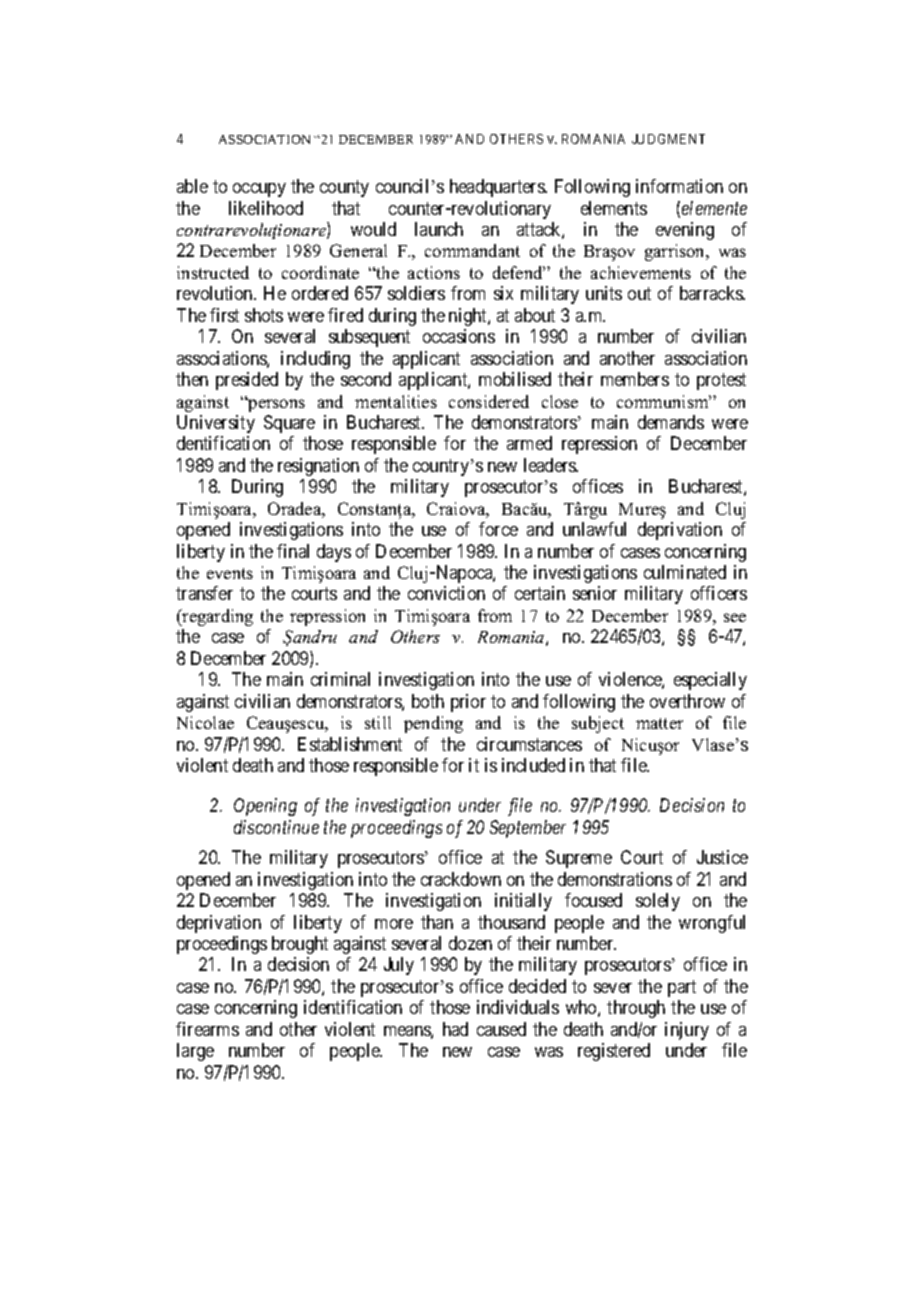 The image size is (924, 1308). I want to click on Justice, so click(722, 857).
